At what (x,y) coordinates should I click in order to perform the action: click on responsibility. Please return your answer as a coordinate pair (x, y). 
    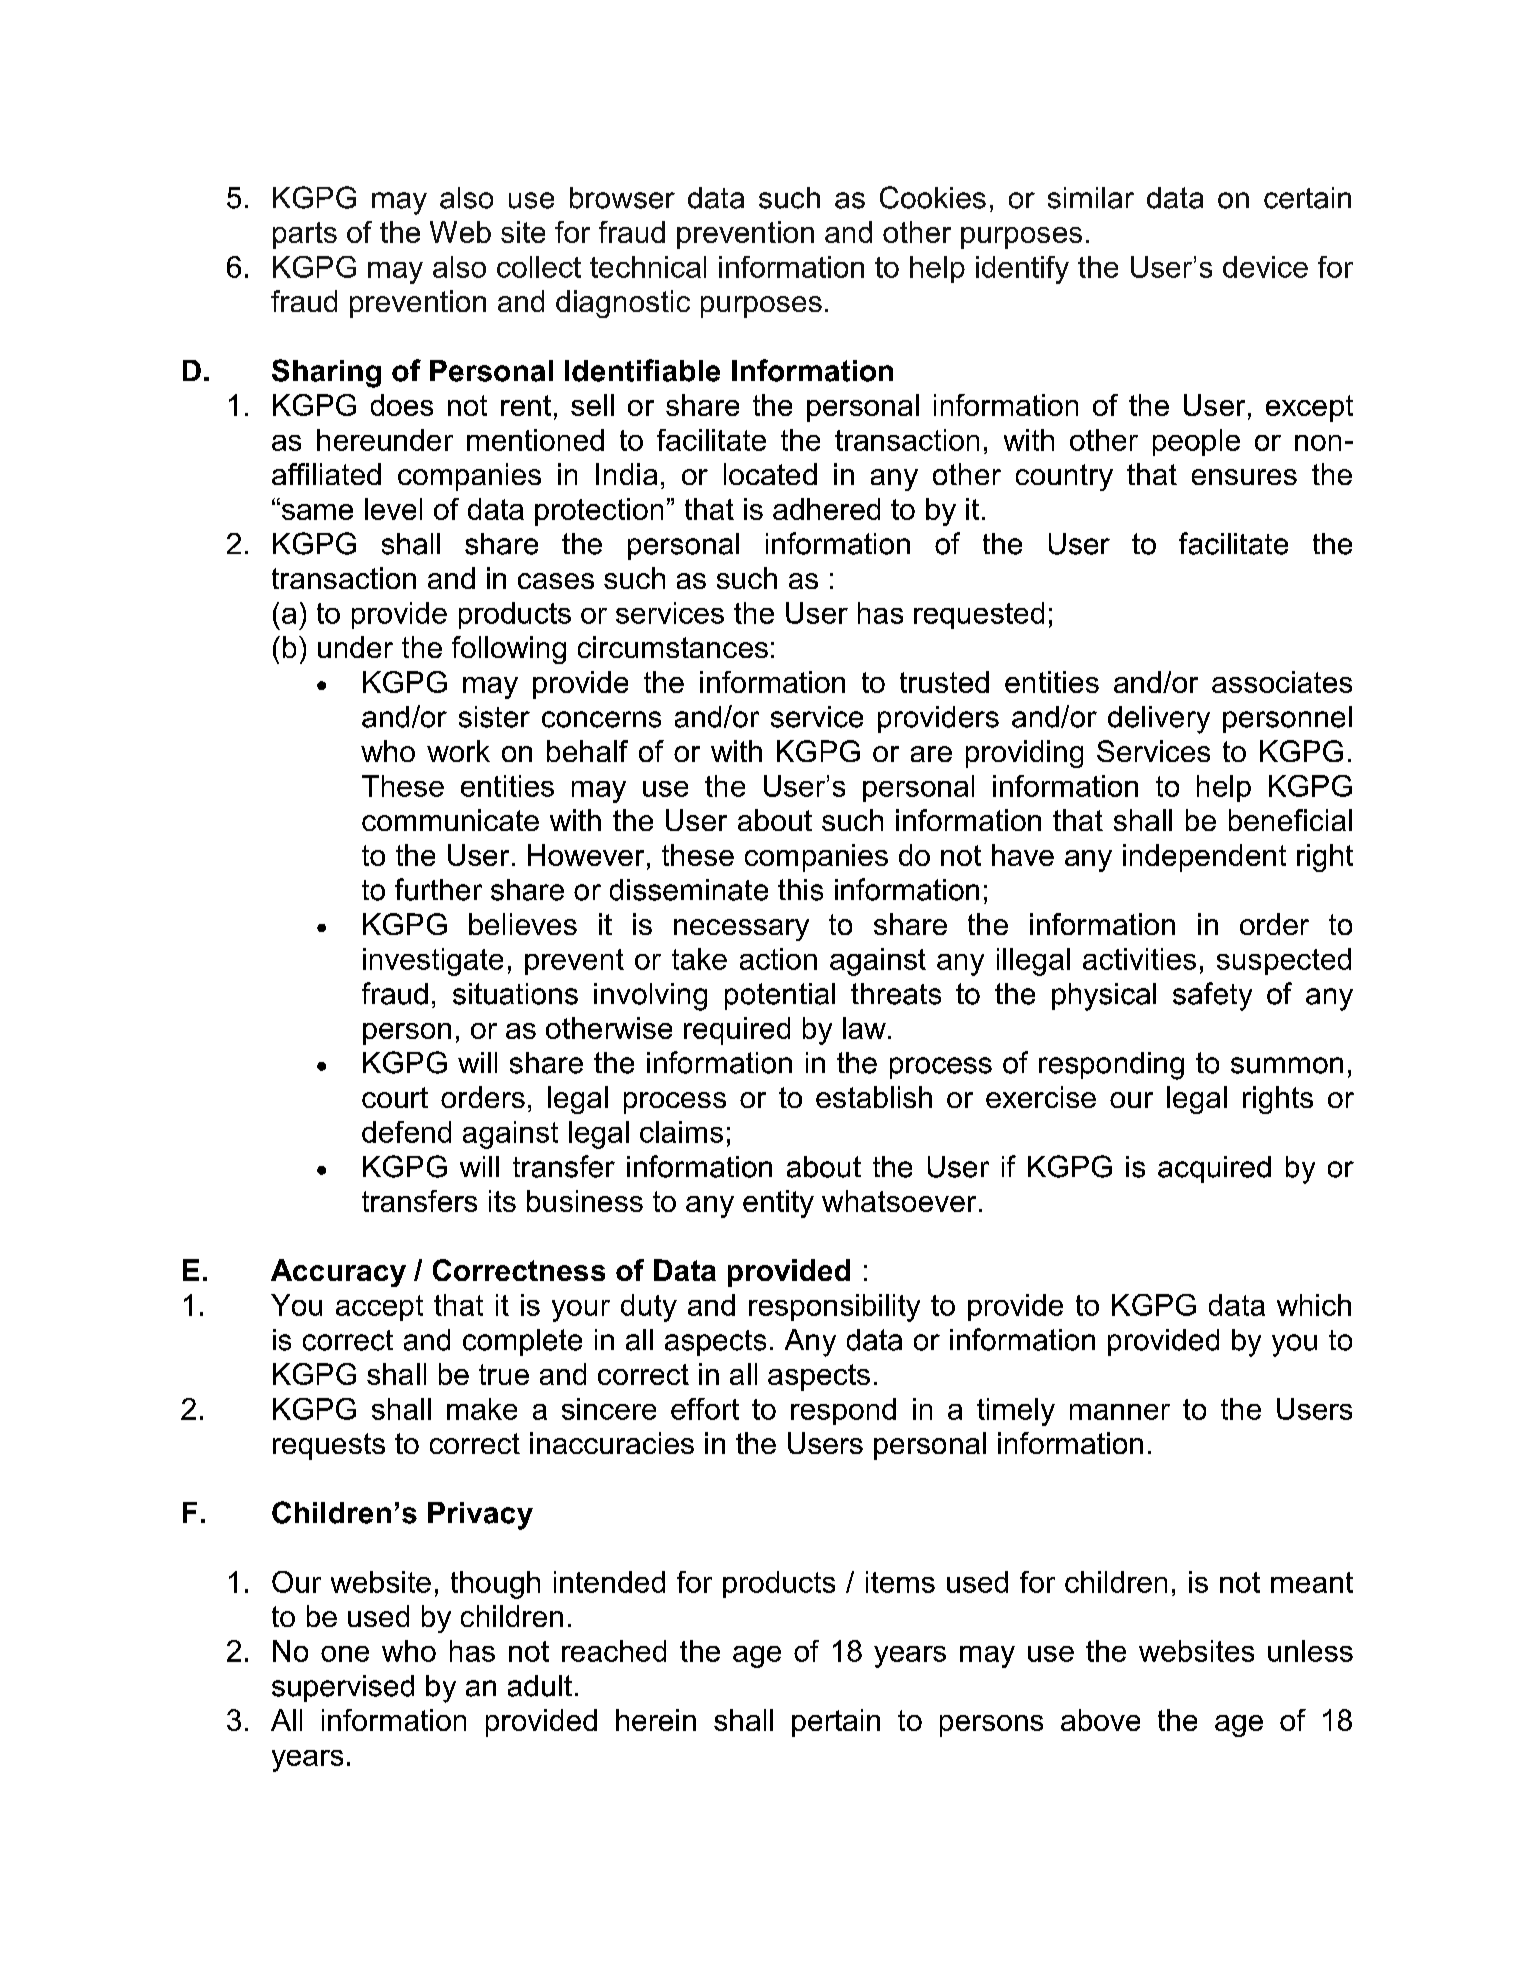
    Looking at the image, I should click on (834, 1308).
